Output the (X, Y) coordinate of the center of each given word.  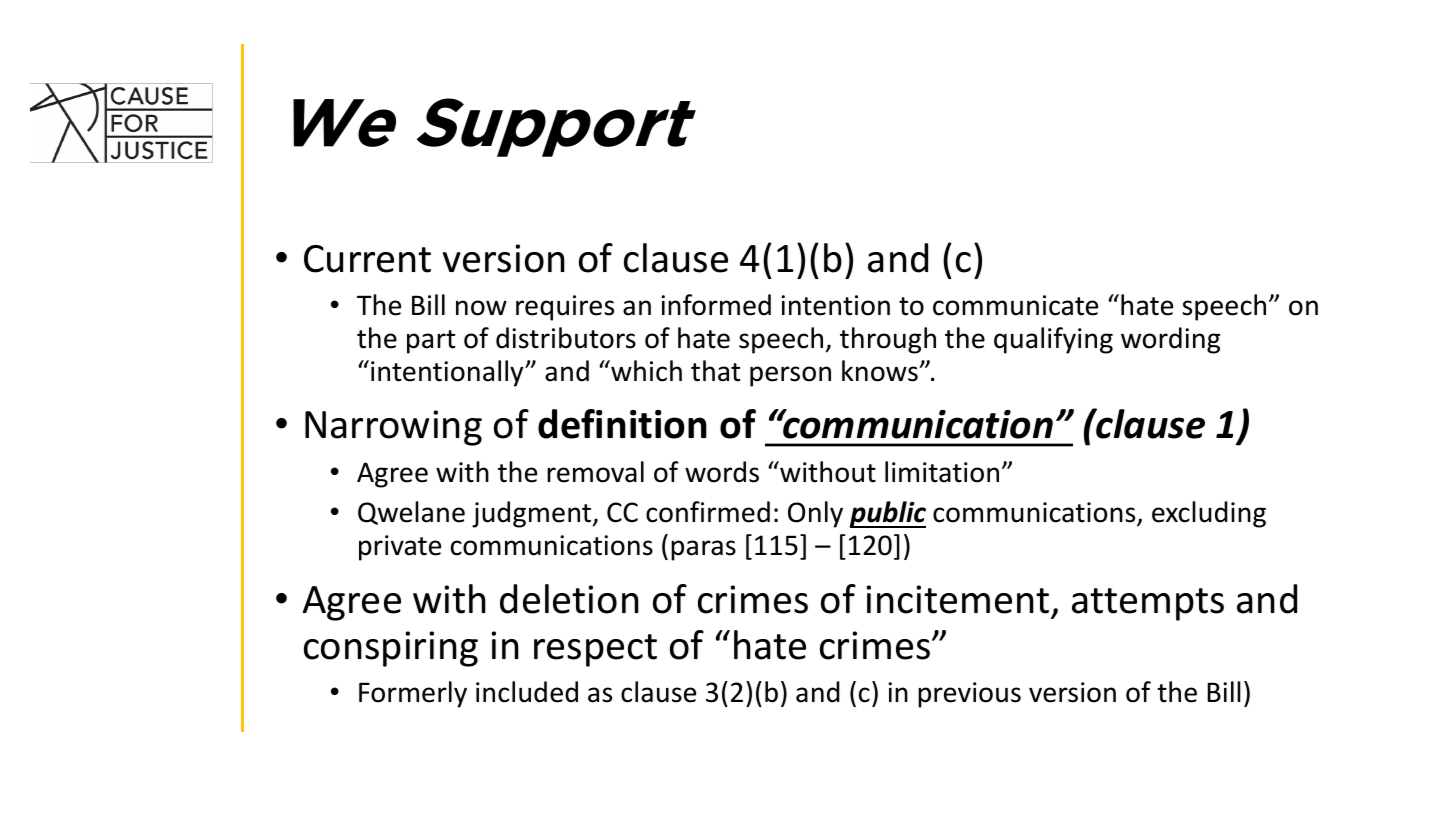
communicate (1015, 305)
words (722, 472)
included (527, 692)
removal (595, 472)
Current (367, 259)
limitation (942, 472)
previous (969, 695)
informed (716, 305)
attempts (1148, 604)
